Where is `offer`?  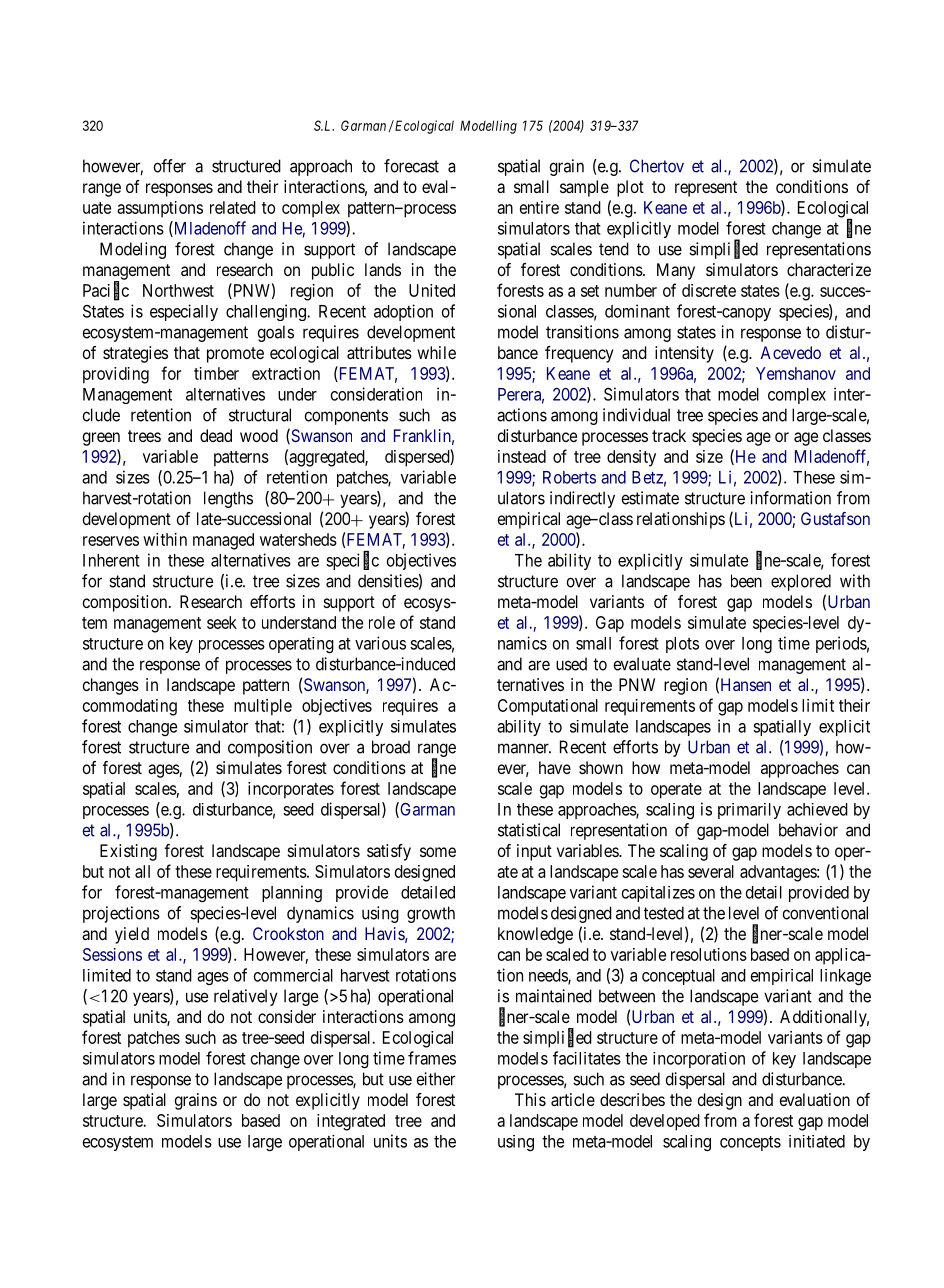
offer is located at coordinates (170, 166).
